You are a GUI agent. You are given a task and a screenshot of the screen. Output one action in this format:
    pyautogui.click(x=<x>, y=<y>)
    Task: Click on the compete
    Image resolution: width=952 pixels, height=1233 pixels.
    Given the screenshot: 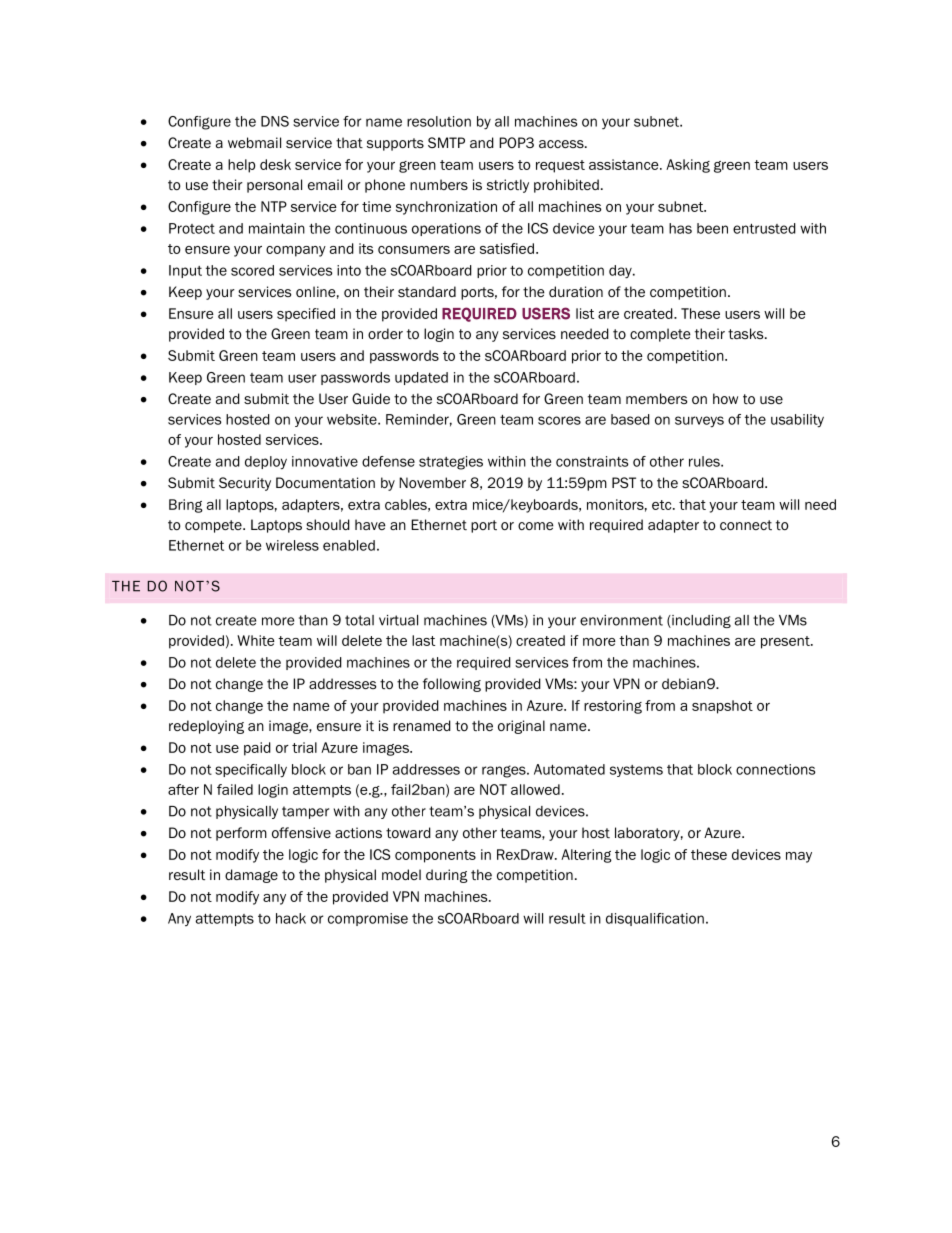 What is the action you would take?
    pyautogui.click(x=214, y=526)
